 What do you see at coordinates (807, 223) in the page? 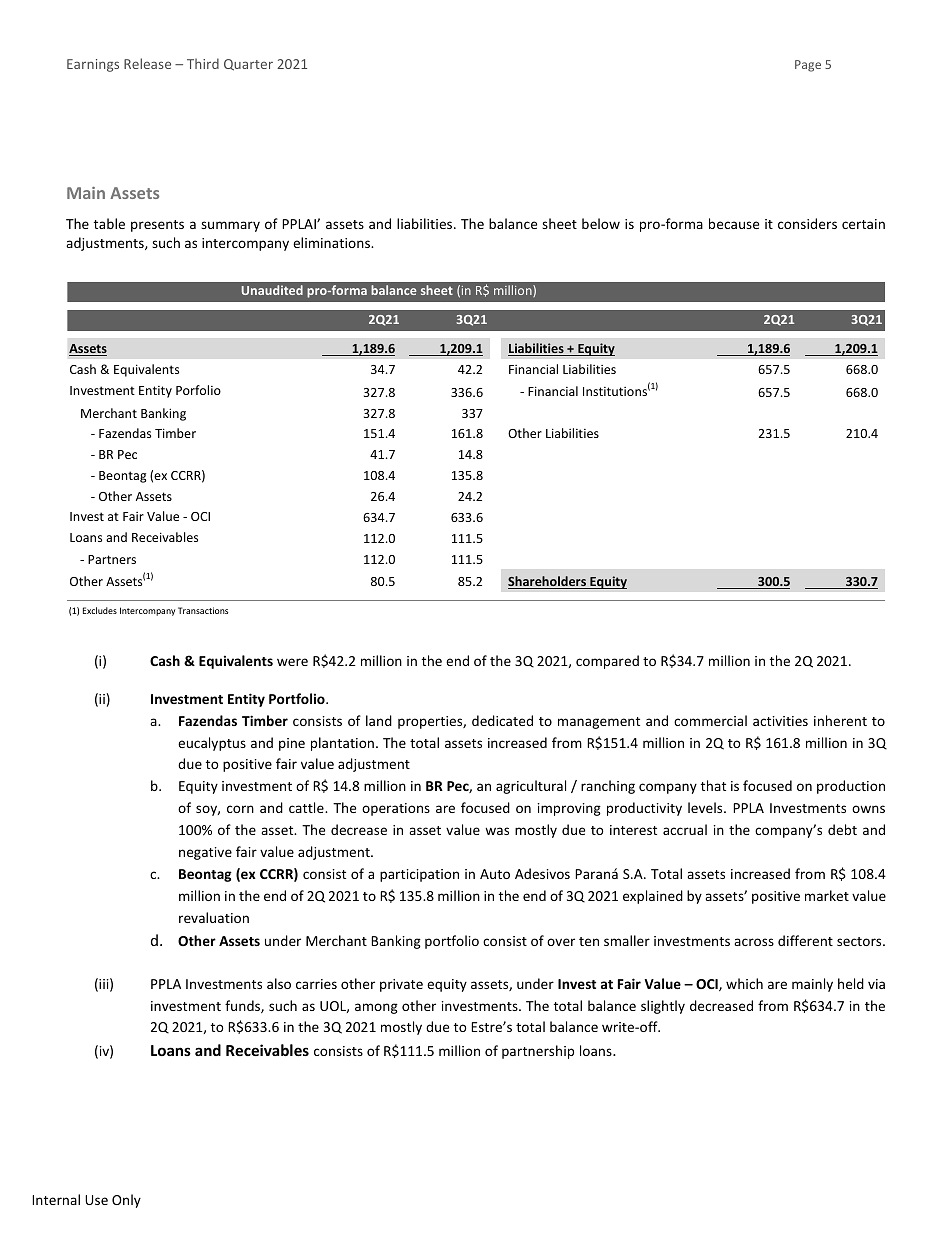
I see `considers` at bounding box center [807, 223].
